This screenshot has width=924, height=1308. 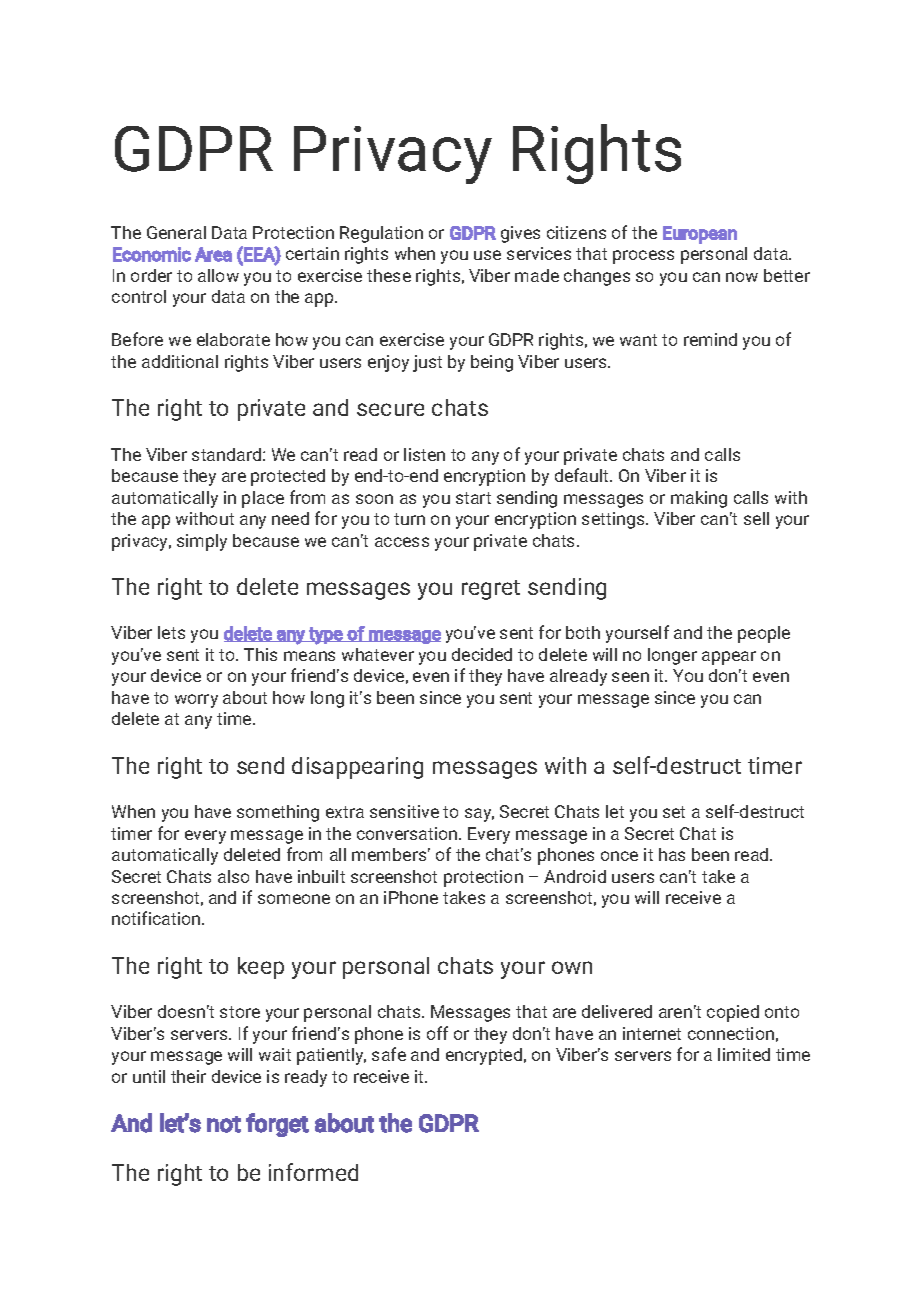 What do you see at coordinates (389, 1054) in the screenshot?
I see `safe` at bounding box center [389, 1054].
